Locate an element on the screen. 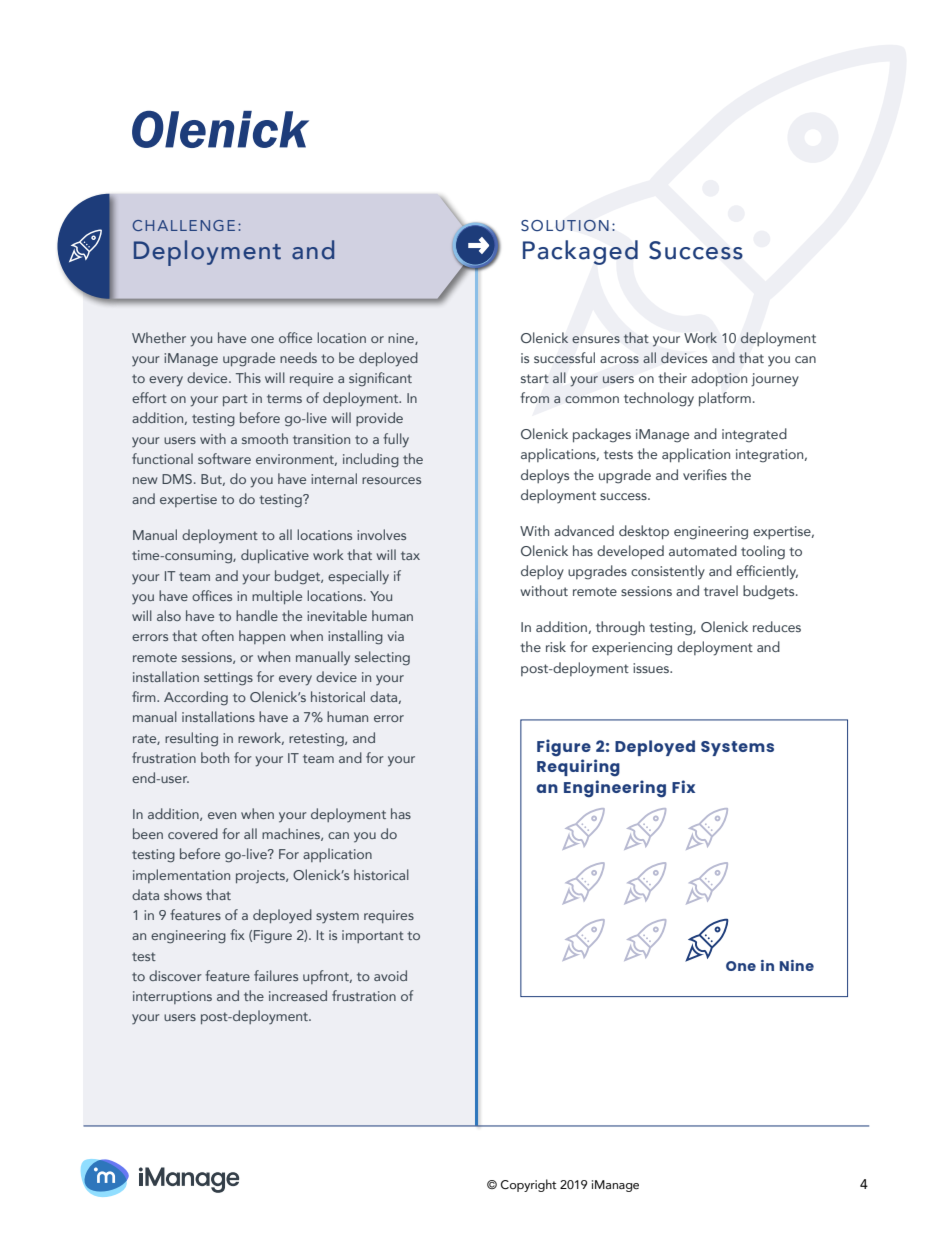 Image resolution: width=952 pixels, height=1233 pixels. interruptions is located at coordinates (172, 997).
